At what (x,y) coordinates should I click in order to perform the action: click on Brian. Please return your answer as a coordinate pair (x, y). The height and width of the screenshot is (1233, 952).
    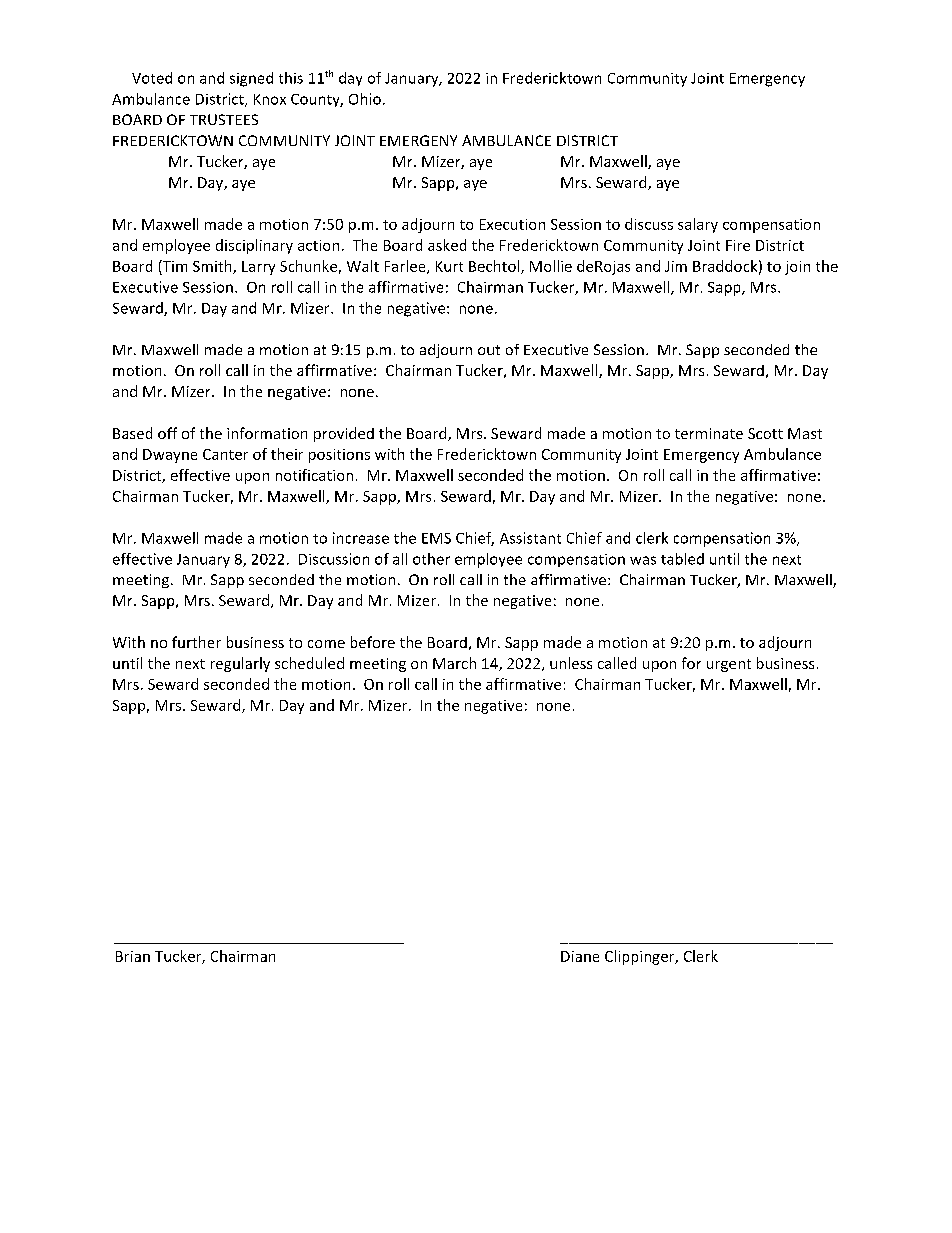
    Looking at the image, I should click on (133, 956).
